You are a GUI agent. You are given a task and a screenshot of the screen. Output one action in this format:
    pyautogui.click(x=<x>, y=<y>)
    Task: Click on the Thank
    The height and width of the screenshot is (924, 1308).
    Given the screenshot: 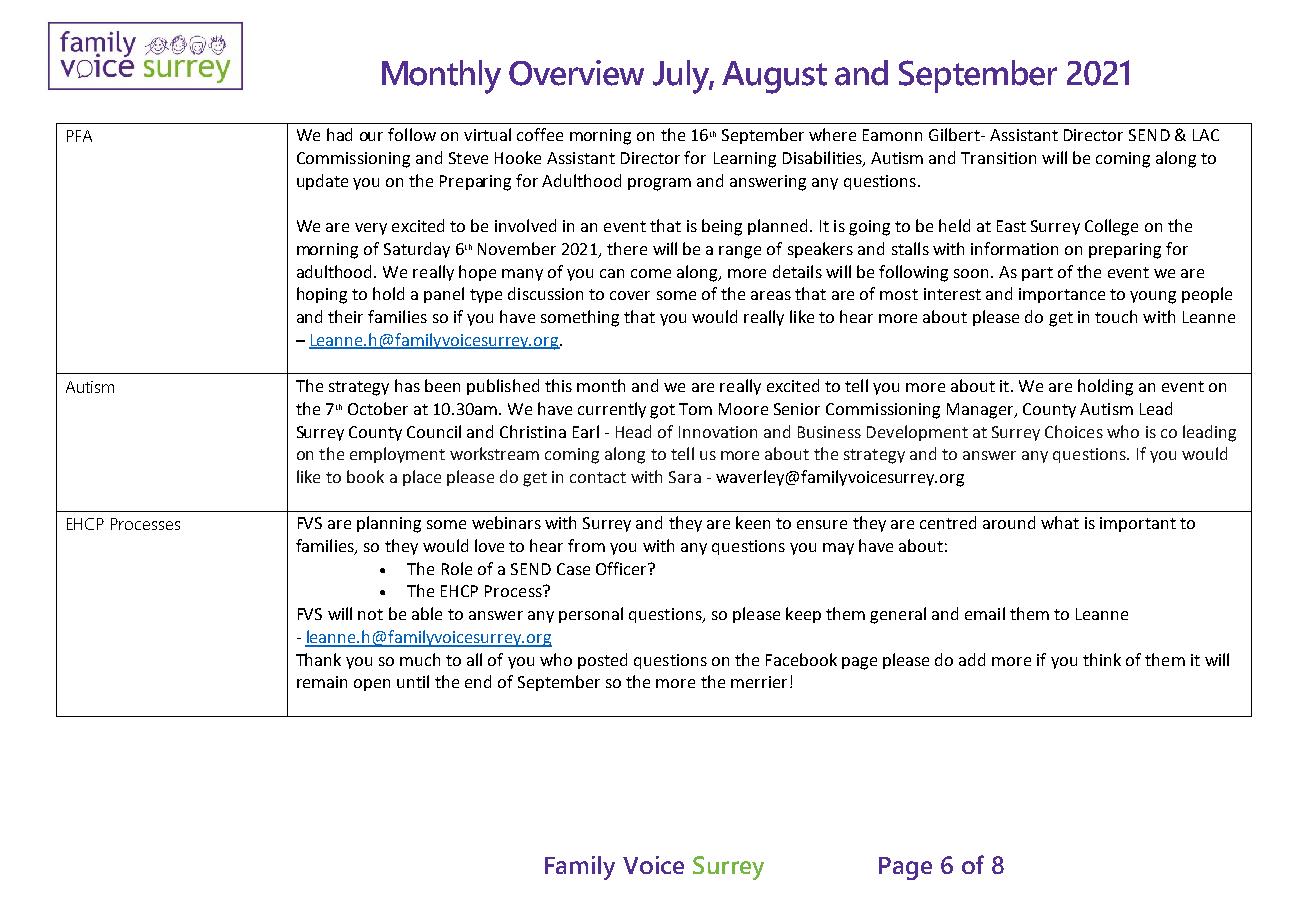 What is the action you would take?
    pyautogui.click(x=318, y=659)
